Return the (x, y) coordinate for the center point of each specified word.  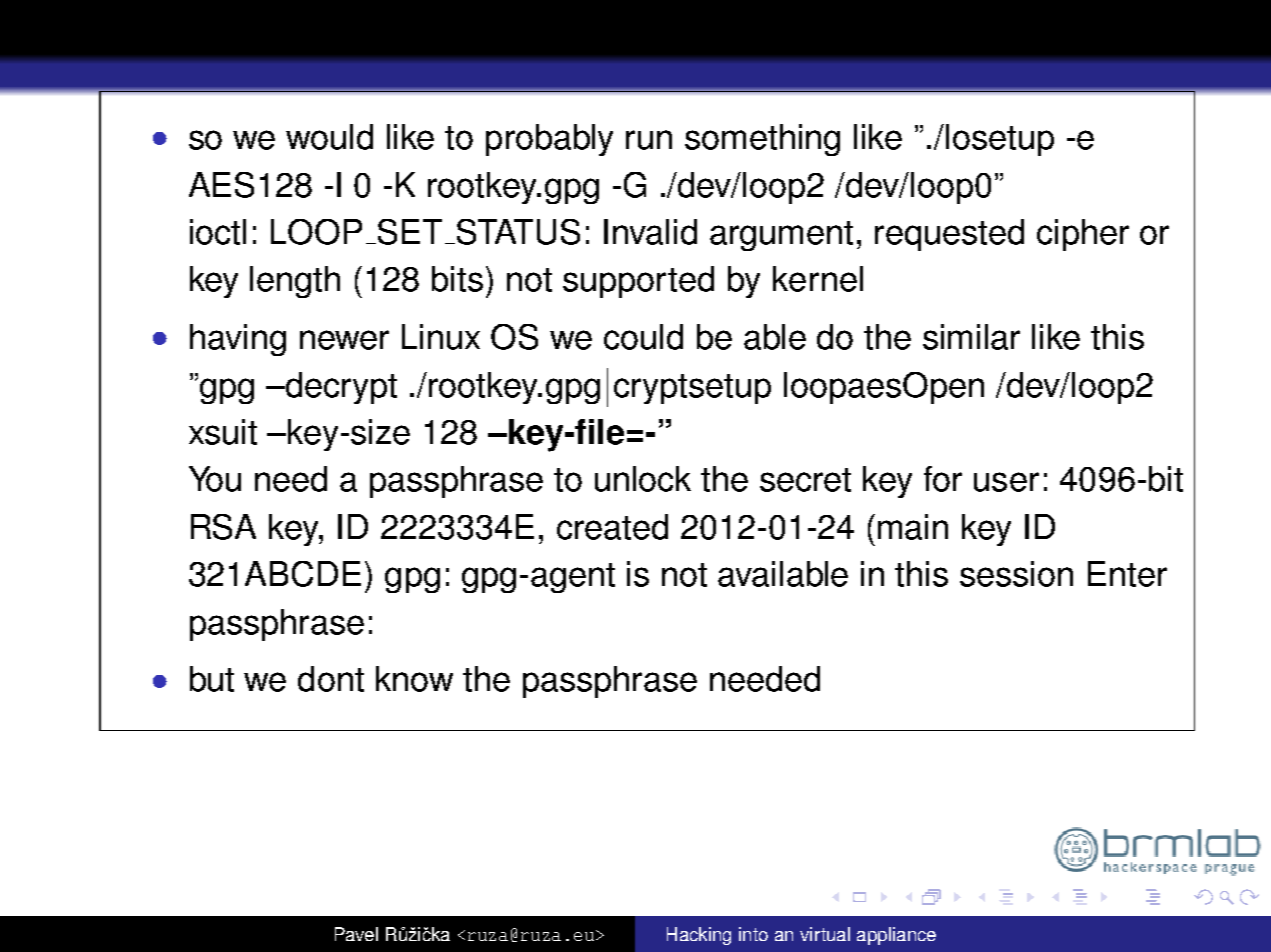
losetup (1000, 140)
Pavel (356, 934)
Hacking (699, 936)
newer (344, 340)
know (414, 679)
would (329, 137)
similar (971, 337)
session (1016, 574)
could (643, 337)
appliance (896, 936)
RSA (223, 527)
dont (331, 679)
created (612, 527)
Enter (1127, 574)
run (649, 140)
